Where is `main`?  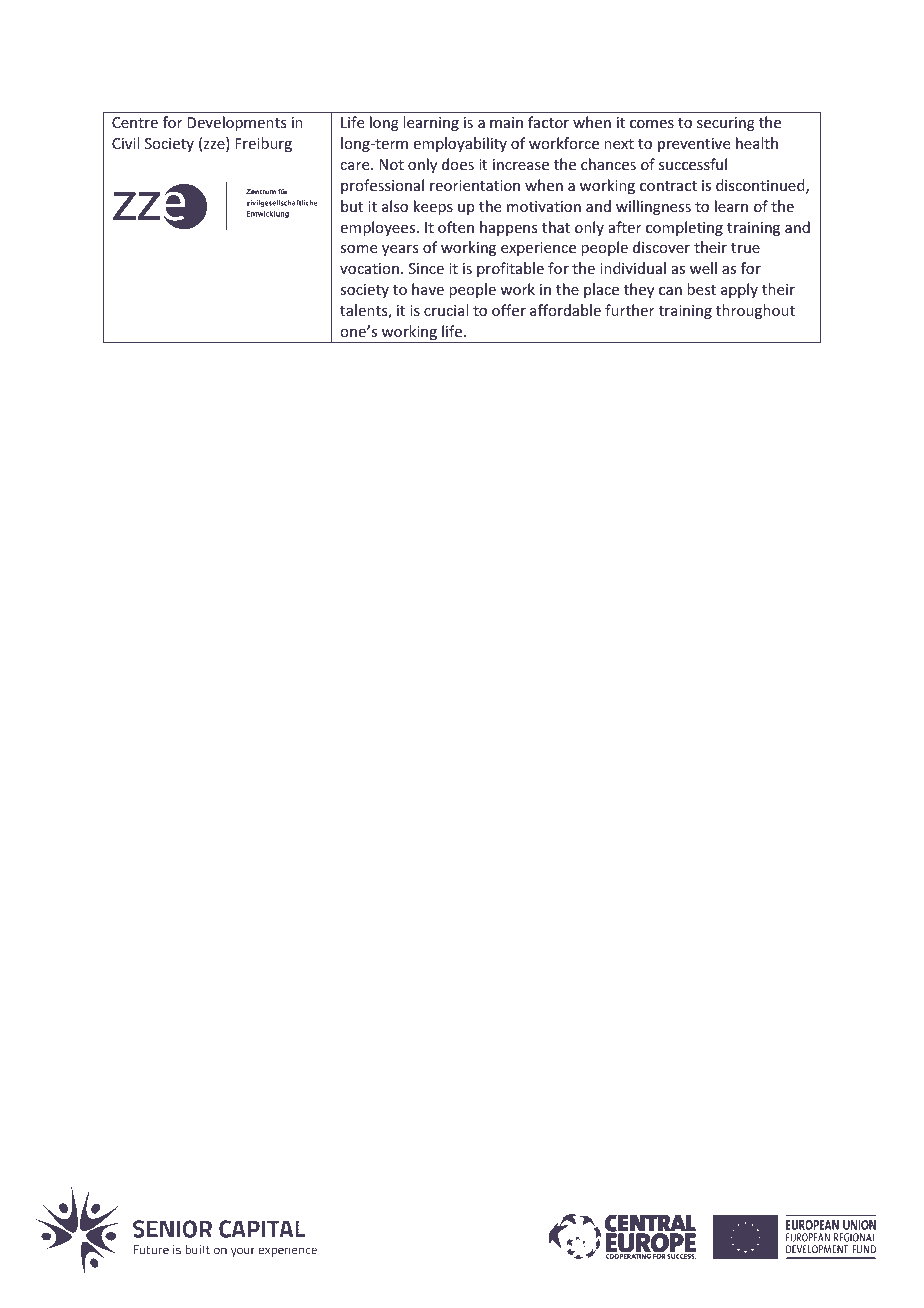
main is located at coordinates (506, 122).
